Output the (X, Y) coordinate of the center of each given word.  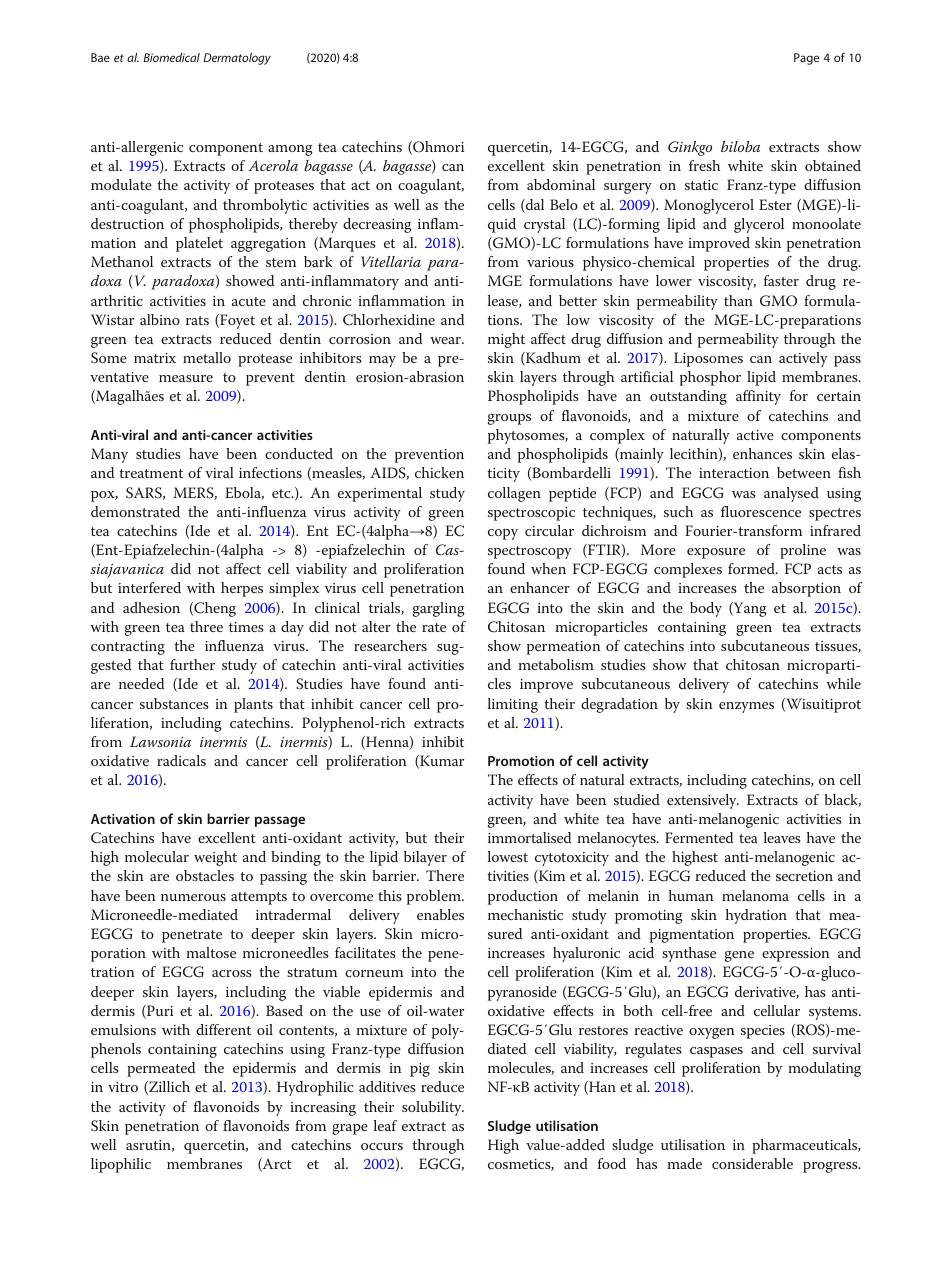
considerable (752, 1163)
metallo (207, 357)
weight (215, 858)
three (206, 626)
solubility (433, 1108)
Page (806, 59)
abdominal (561, 184)
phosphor (710, 378)
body (706, 609)
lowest (508, 856)
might (506, 340)
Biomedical (171, 57)
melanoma (755, 895)
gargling (439, 609)
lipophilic (121, 1165)
